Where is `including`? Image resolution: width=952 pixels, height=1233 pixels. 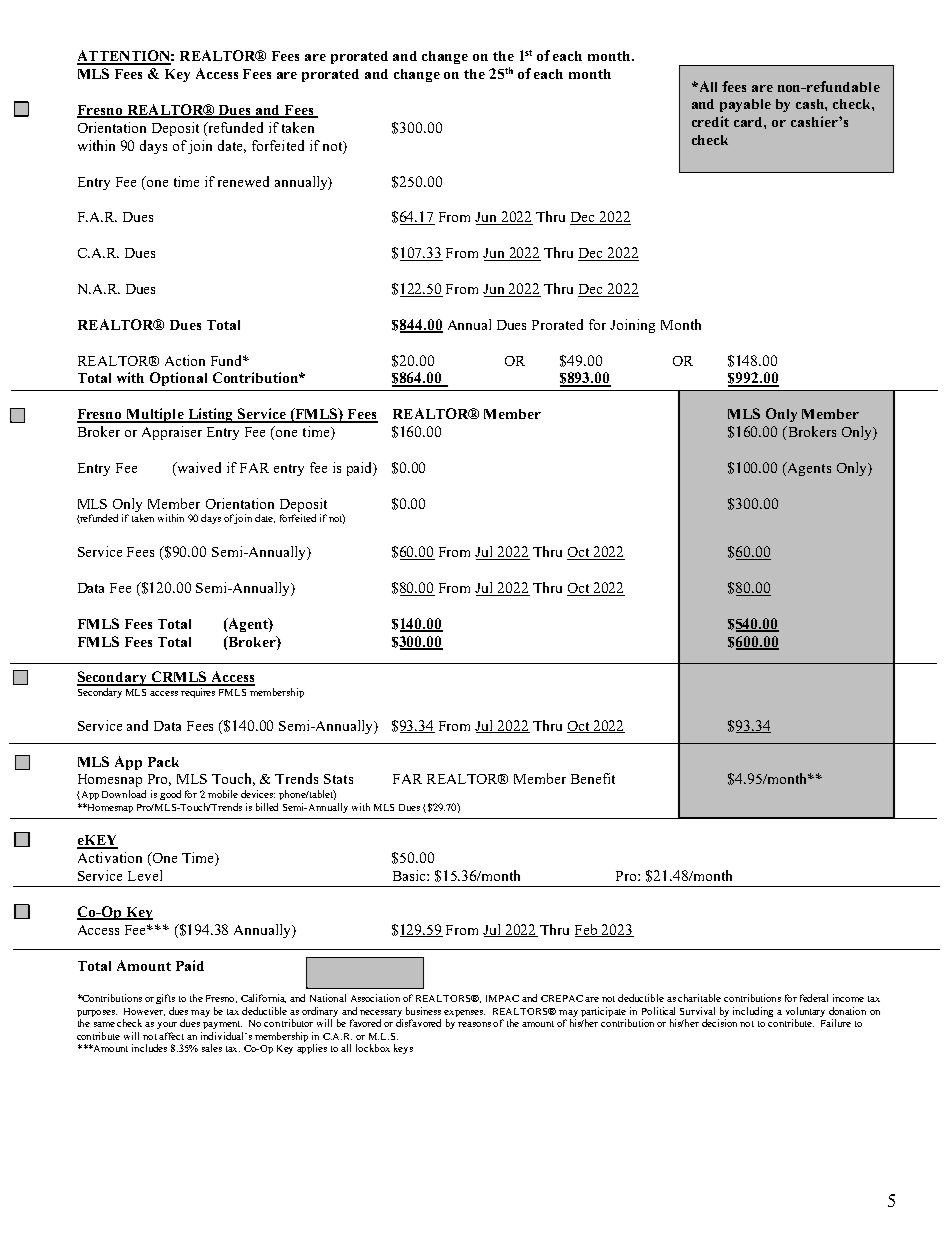 including is located at coordinates (753, 1012).
